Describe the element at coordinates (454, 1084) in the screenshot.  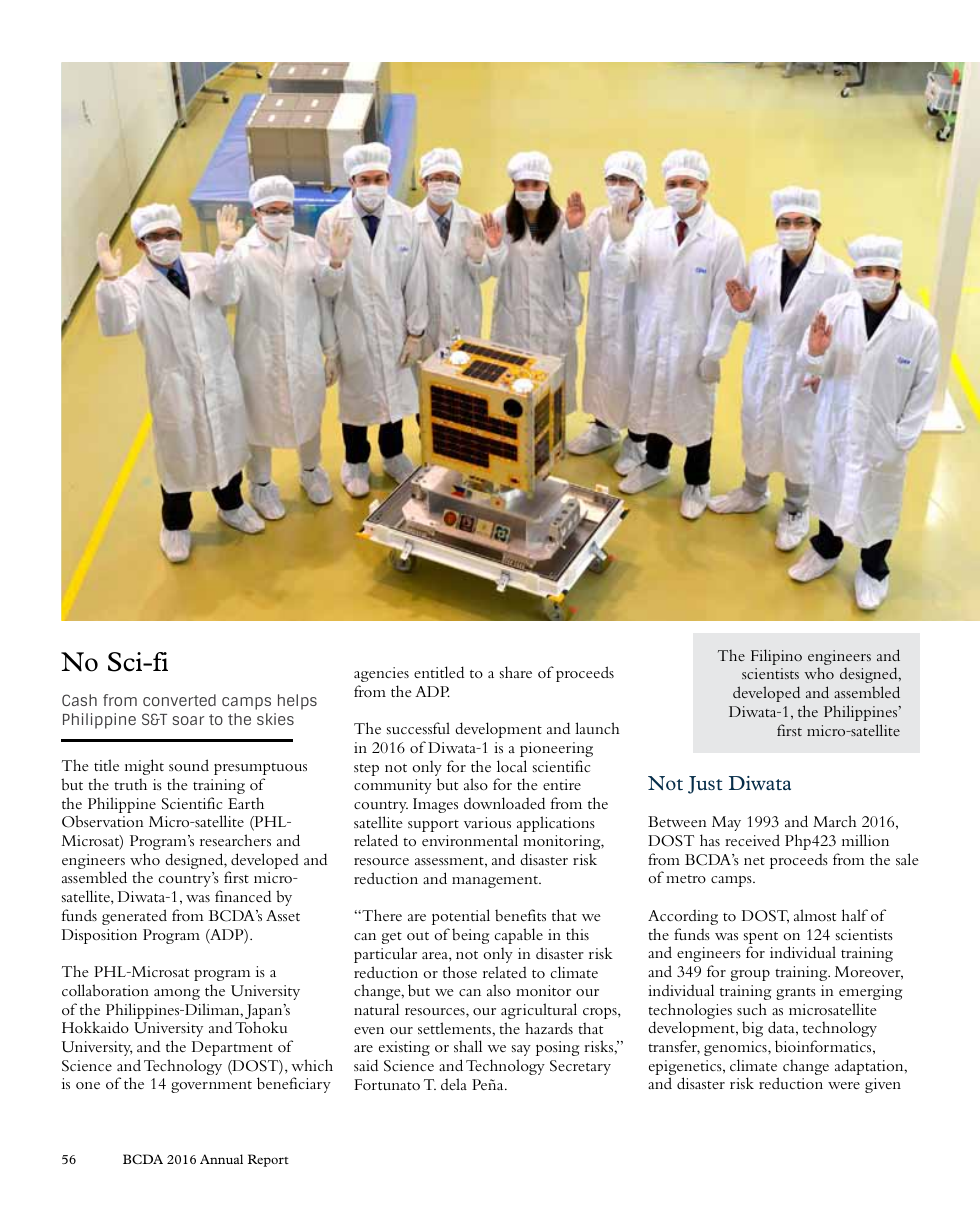
I see `dela` at that location.
